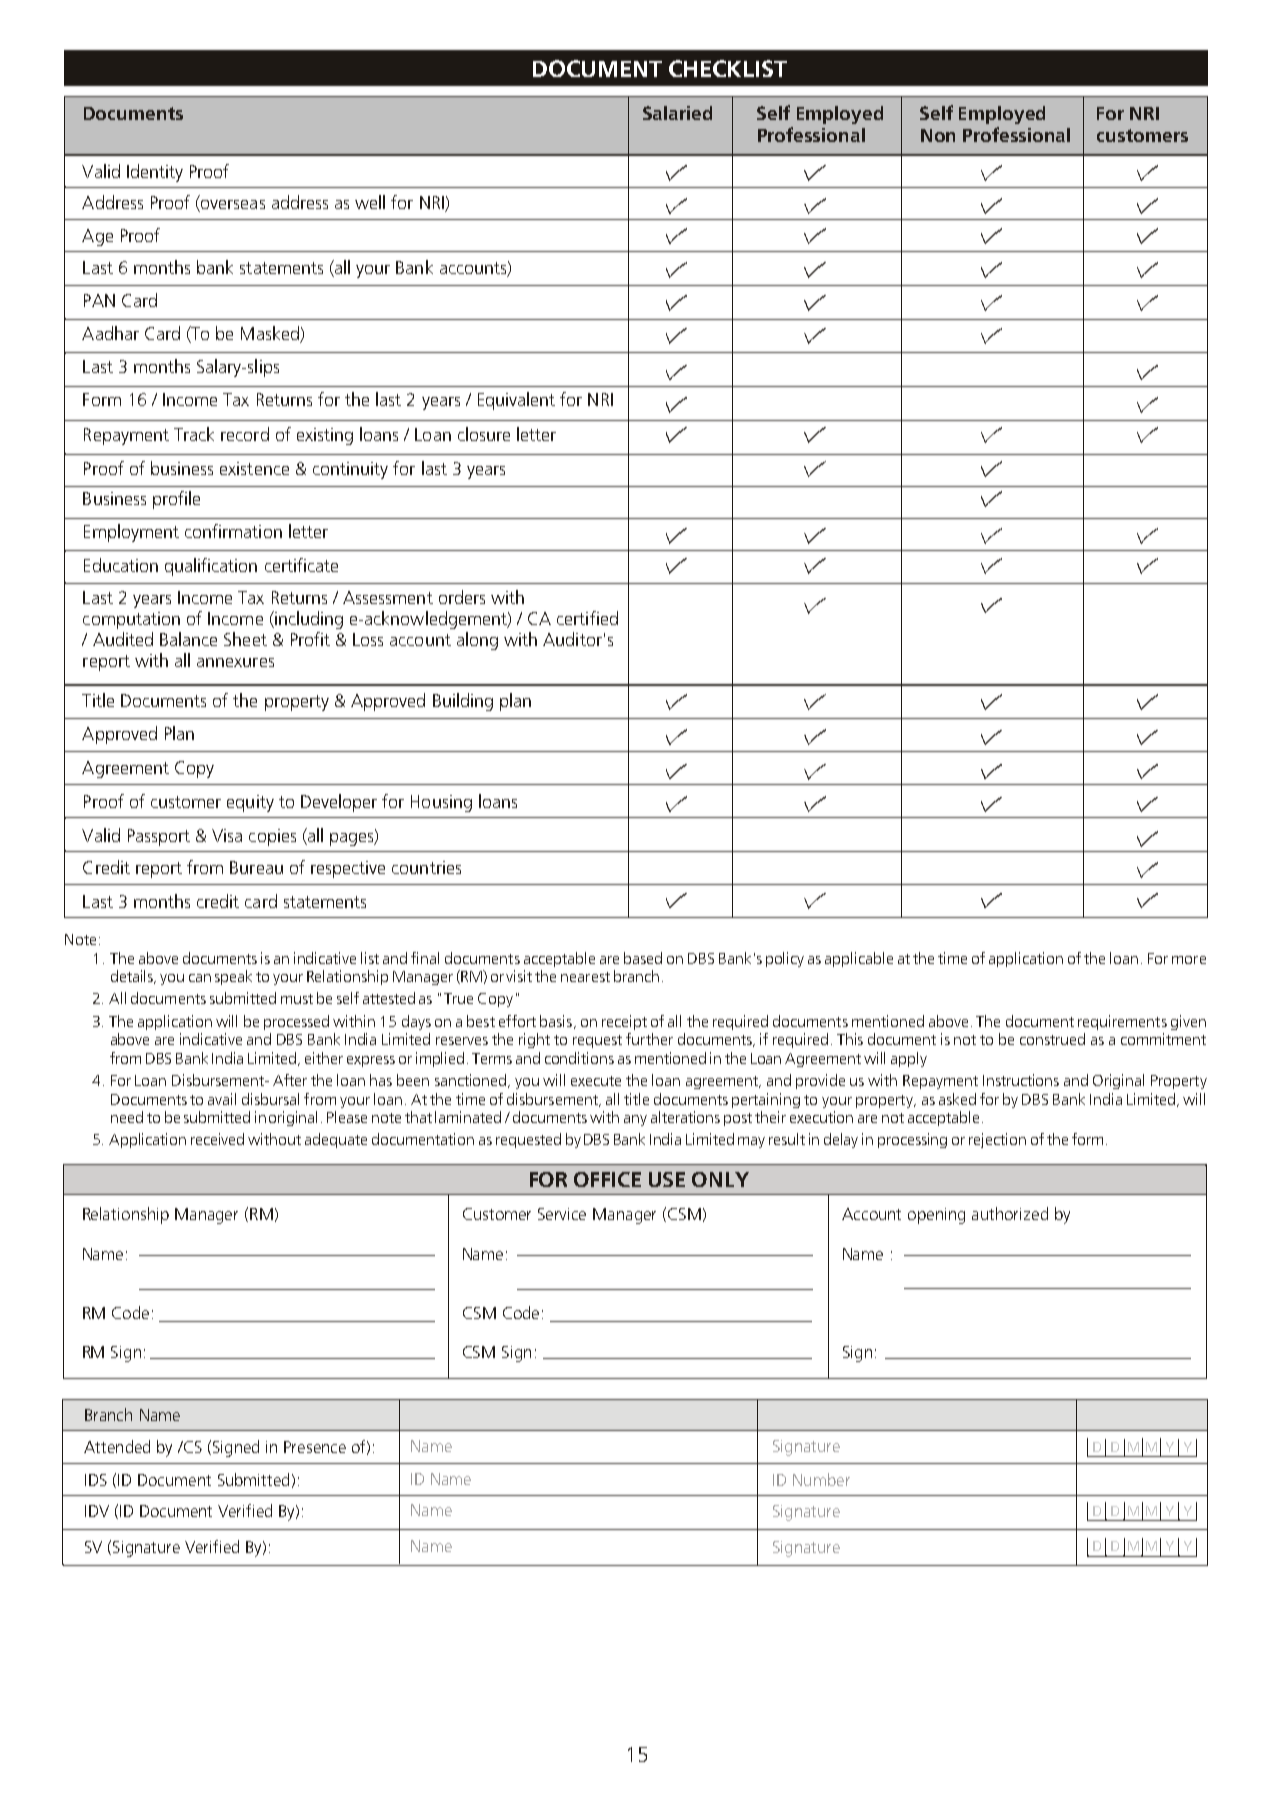 This document has width=1268, height=1793. What do you see at coordinates (1122, 1022) in the document?
I see `requirements` at bounding box center [1122, 1022].
